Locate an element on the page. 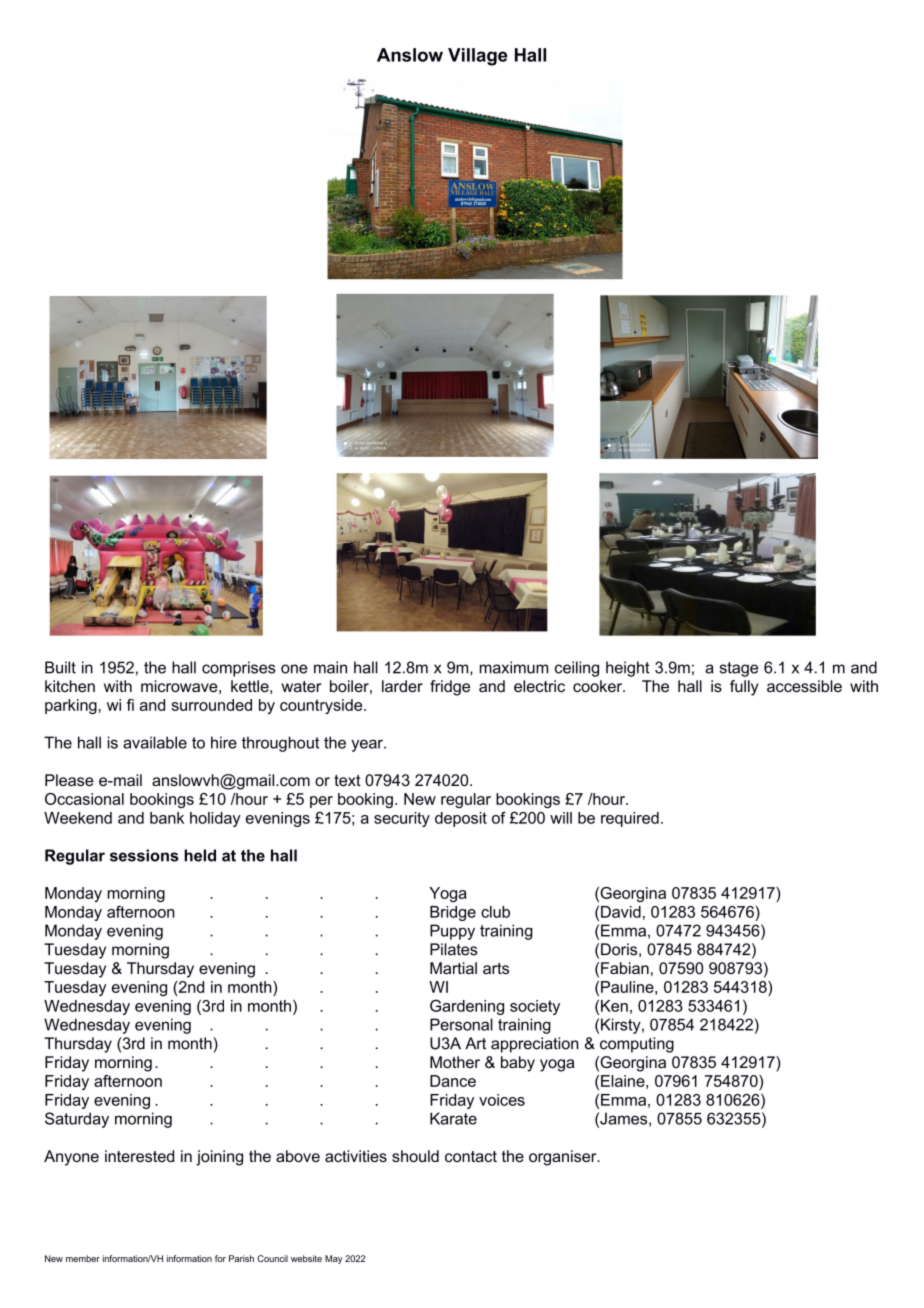 Image resolution: width=924 pixels, height=1308 pixels. should is located at coordinates (415, 1156).
